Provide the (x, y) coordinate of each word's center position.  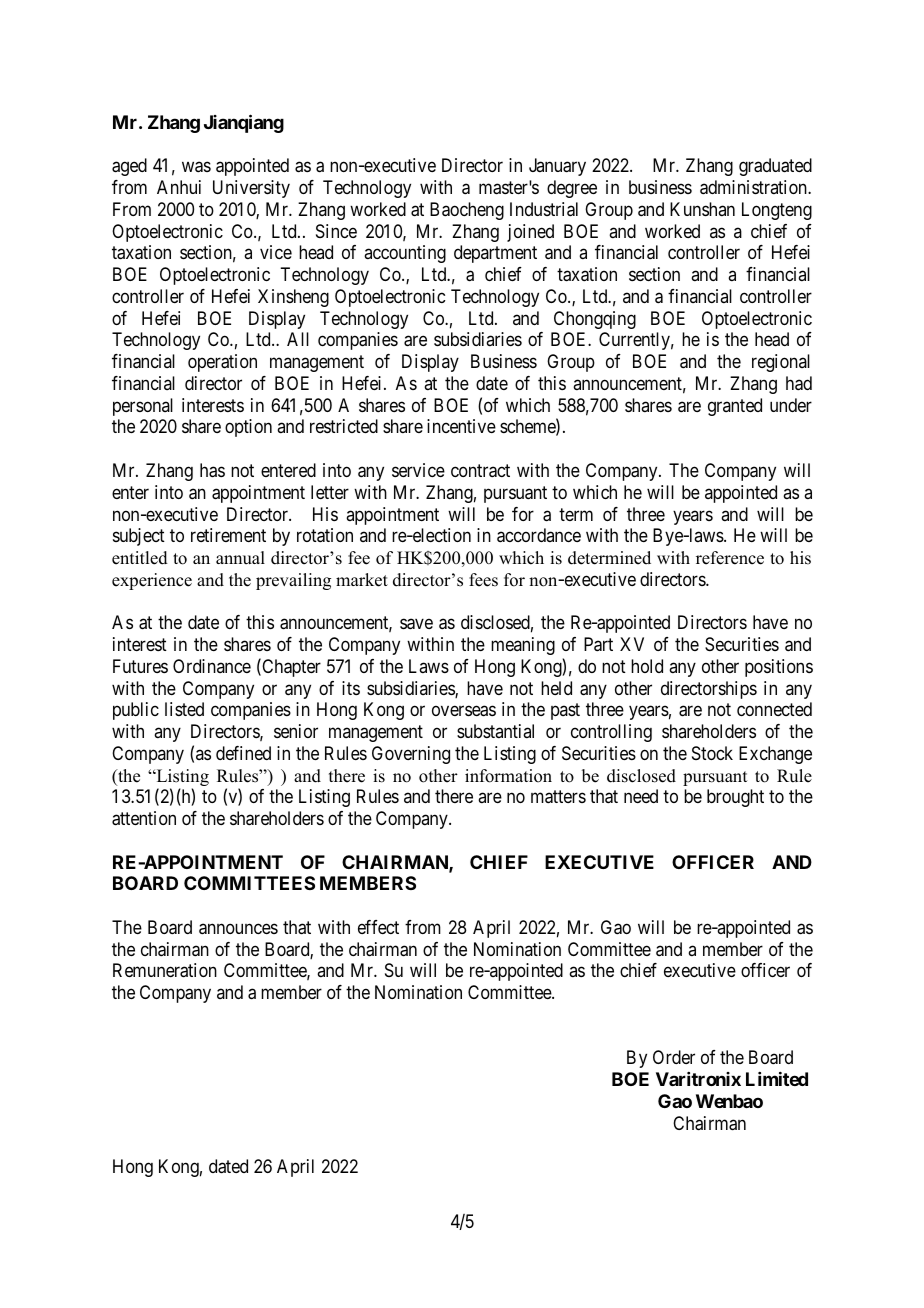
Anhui (179, 187)
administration (754, 187)
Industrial (544, 209)
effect (378, 927)
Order (674, 1057)
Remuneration (165, 970)
